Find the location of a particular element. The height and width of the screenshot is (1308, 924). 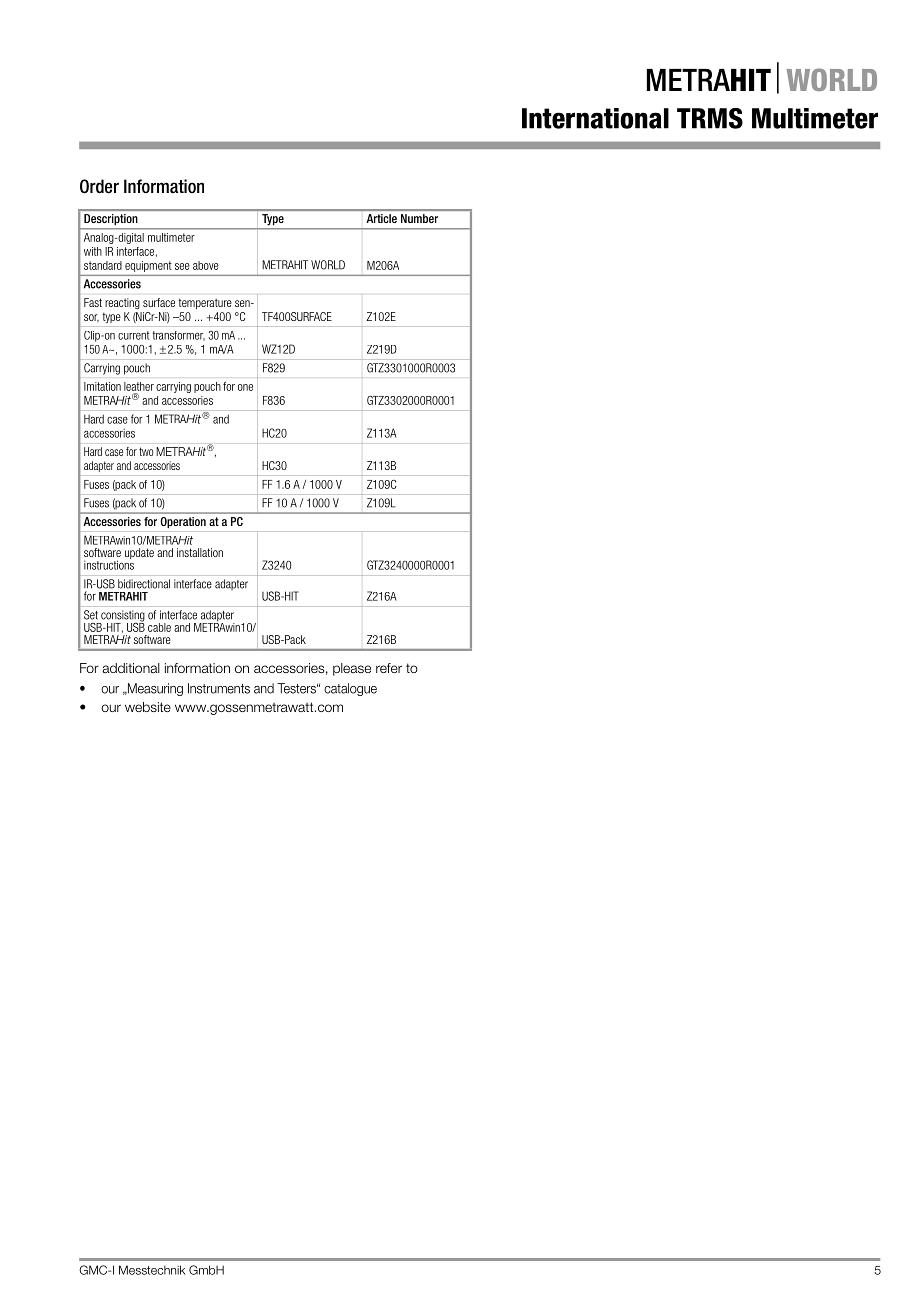

one is located at coordinates (245, 387).
